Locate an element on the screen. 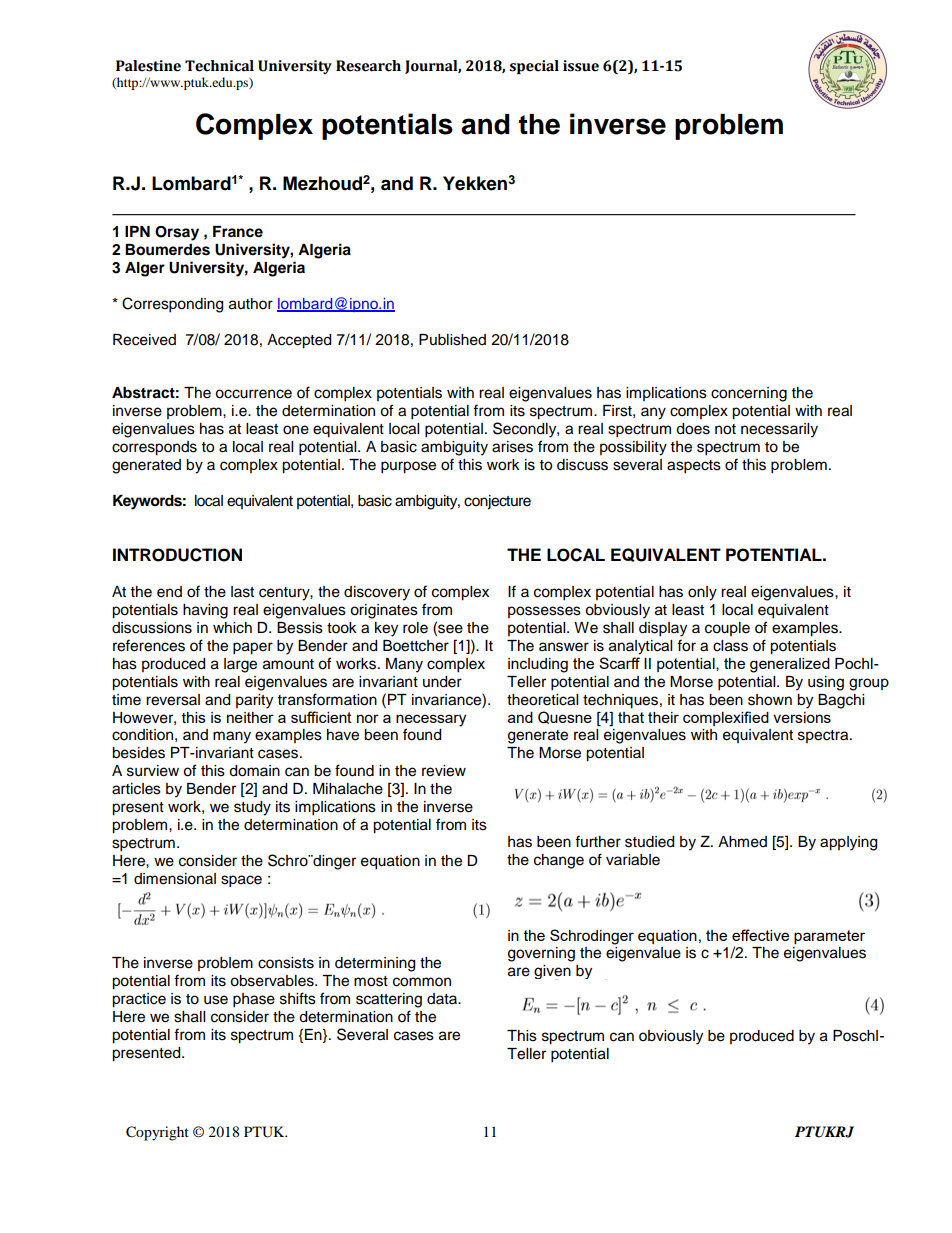 This screenshot has width=952, height=1233. author is located at coordinates (251, 304).
